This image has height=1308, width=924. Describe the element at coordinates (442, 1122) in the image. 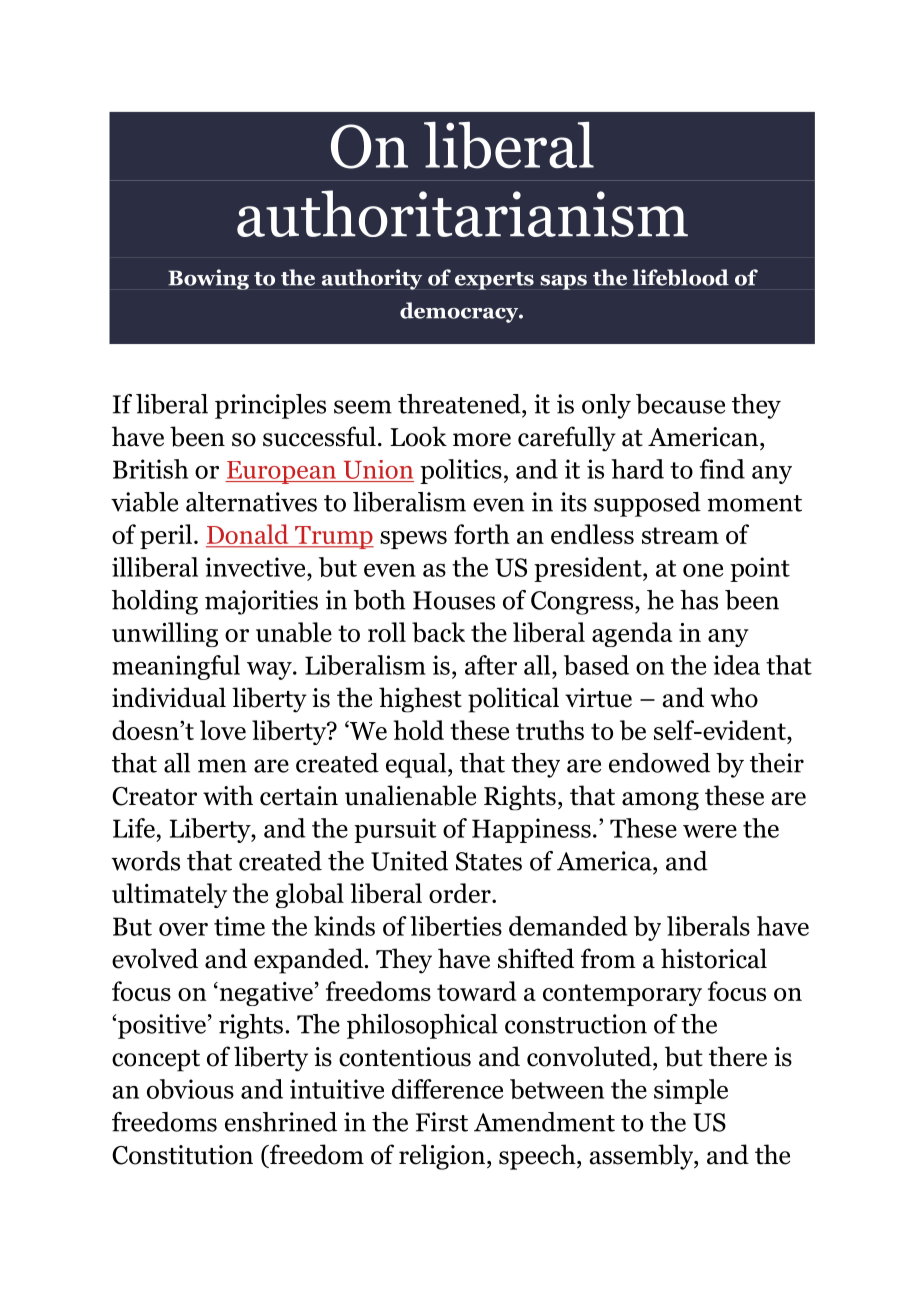

I see `First` at that location.
